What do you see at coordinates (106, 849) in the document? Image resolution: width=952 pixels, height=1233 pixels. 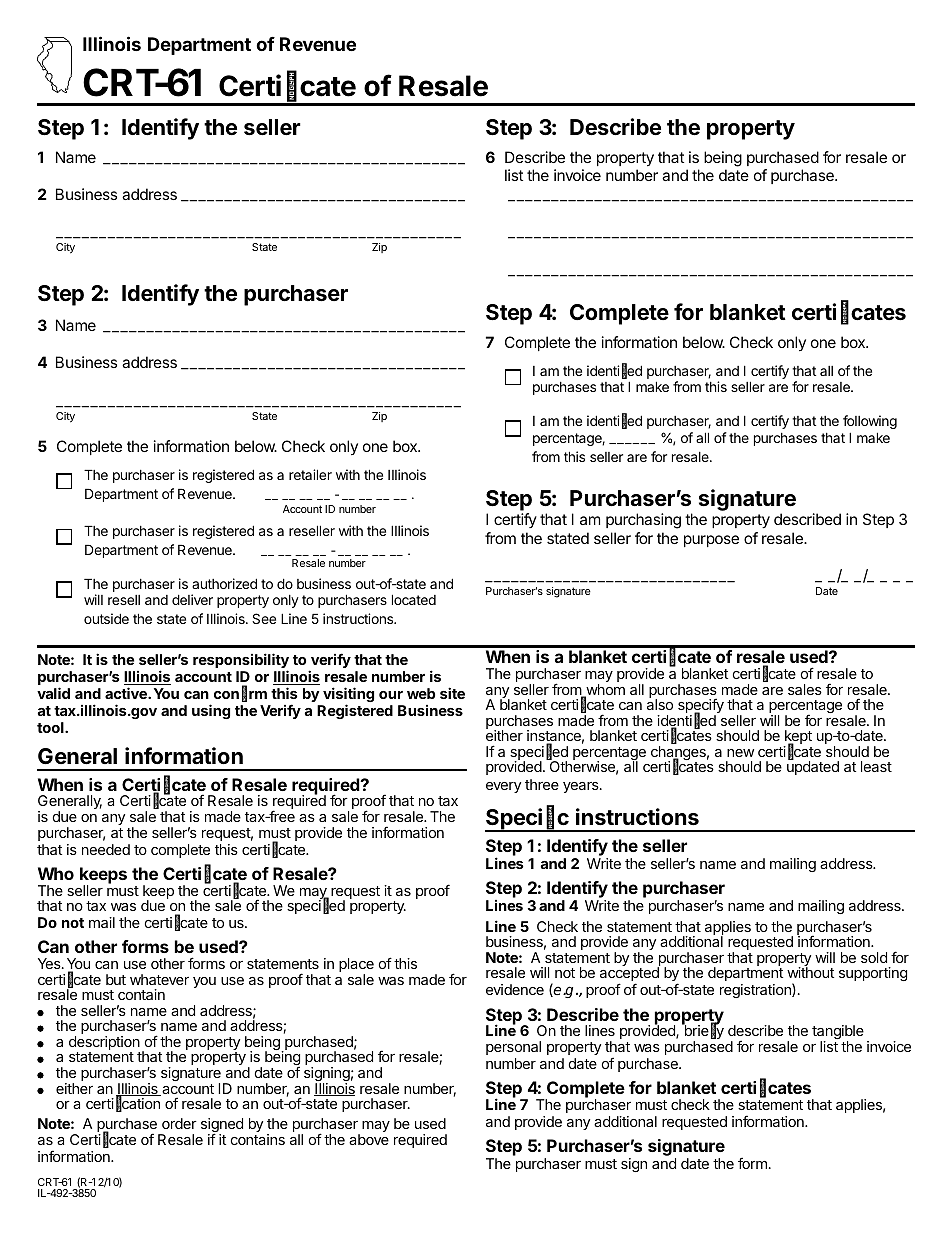 I see `needed` at bounding box center [106, 849].
